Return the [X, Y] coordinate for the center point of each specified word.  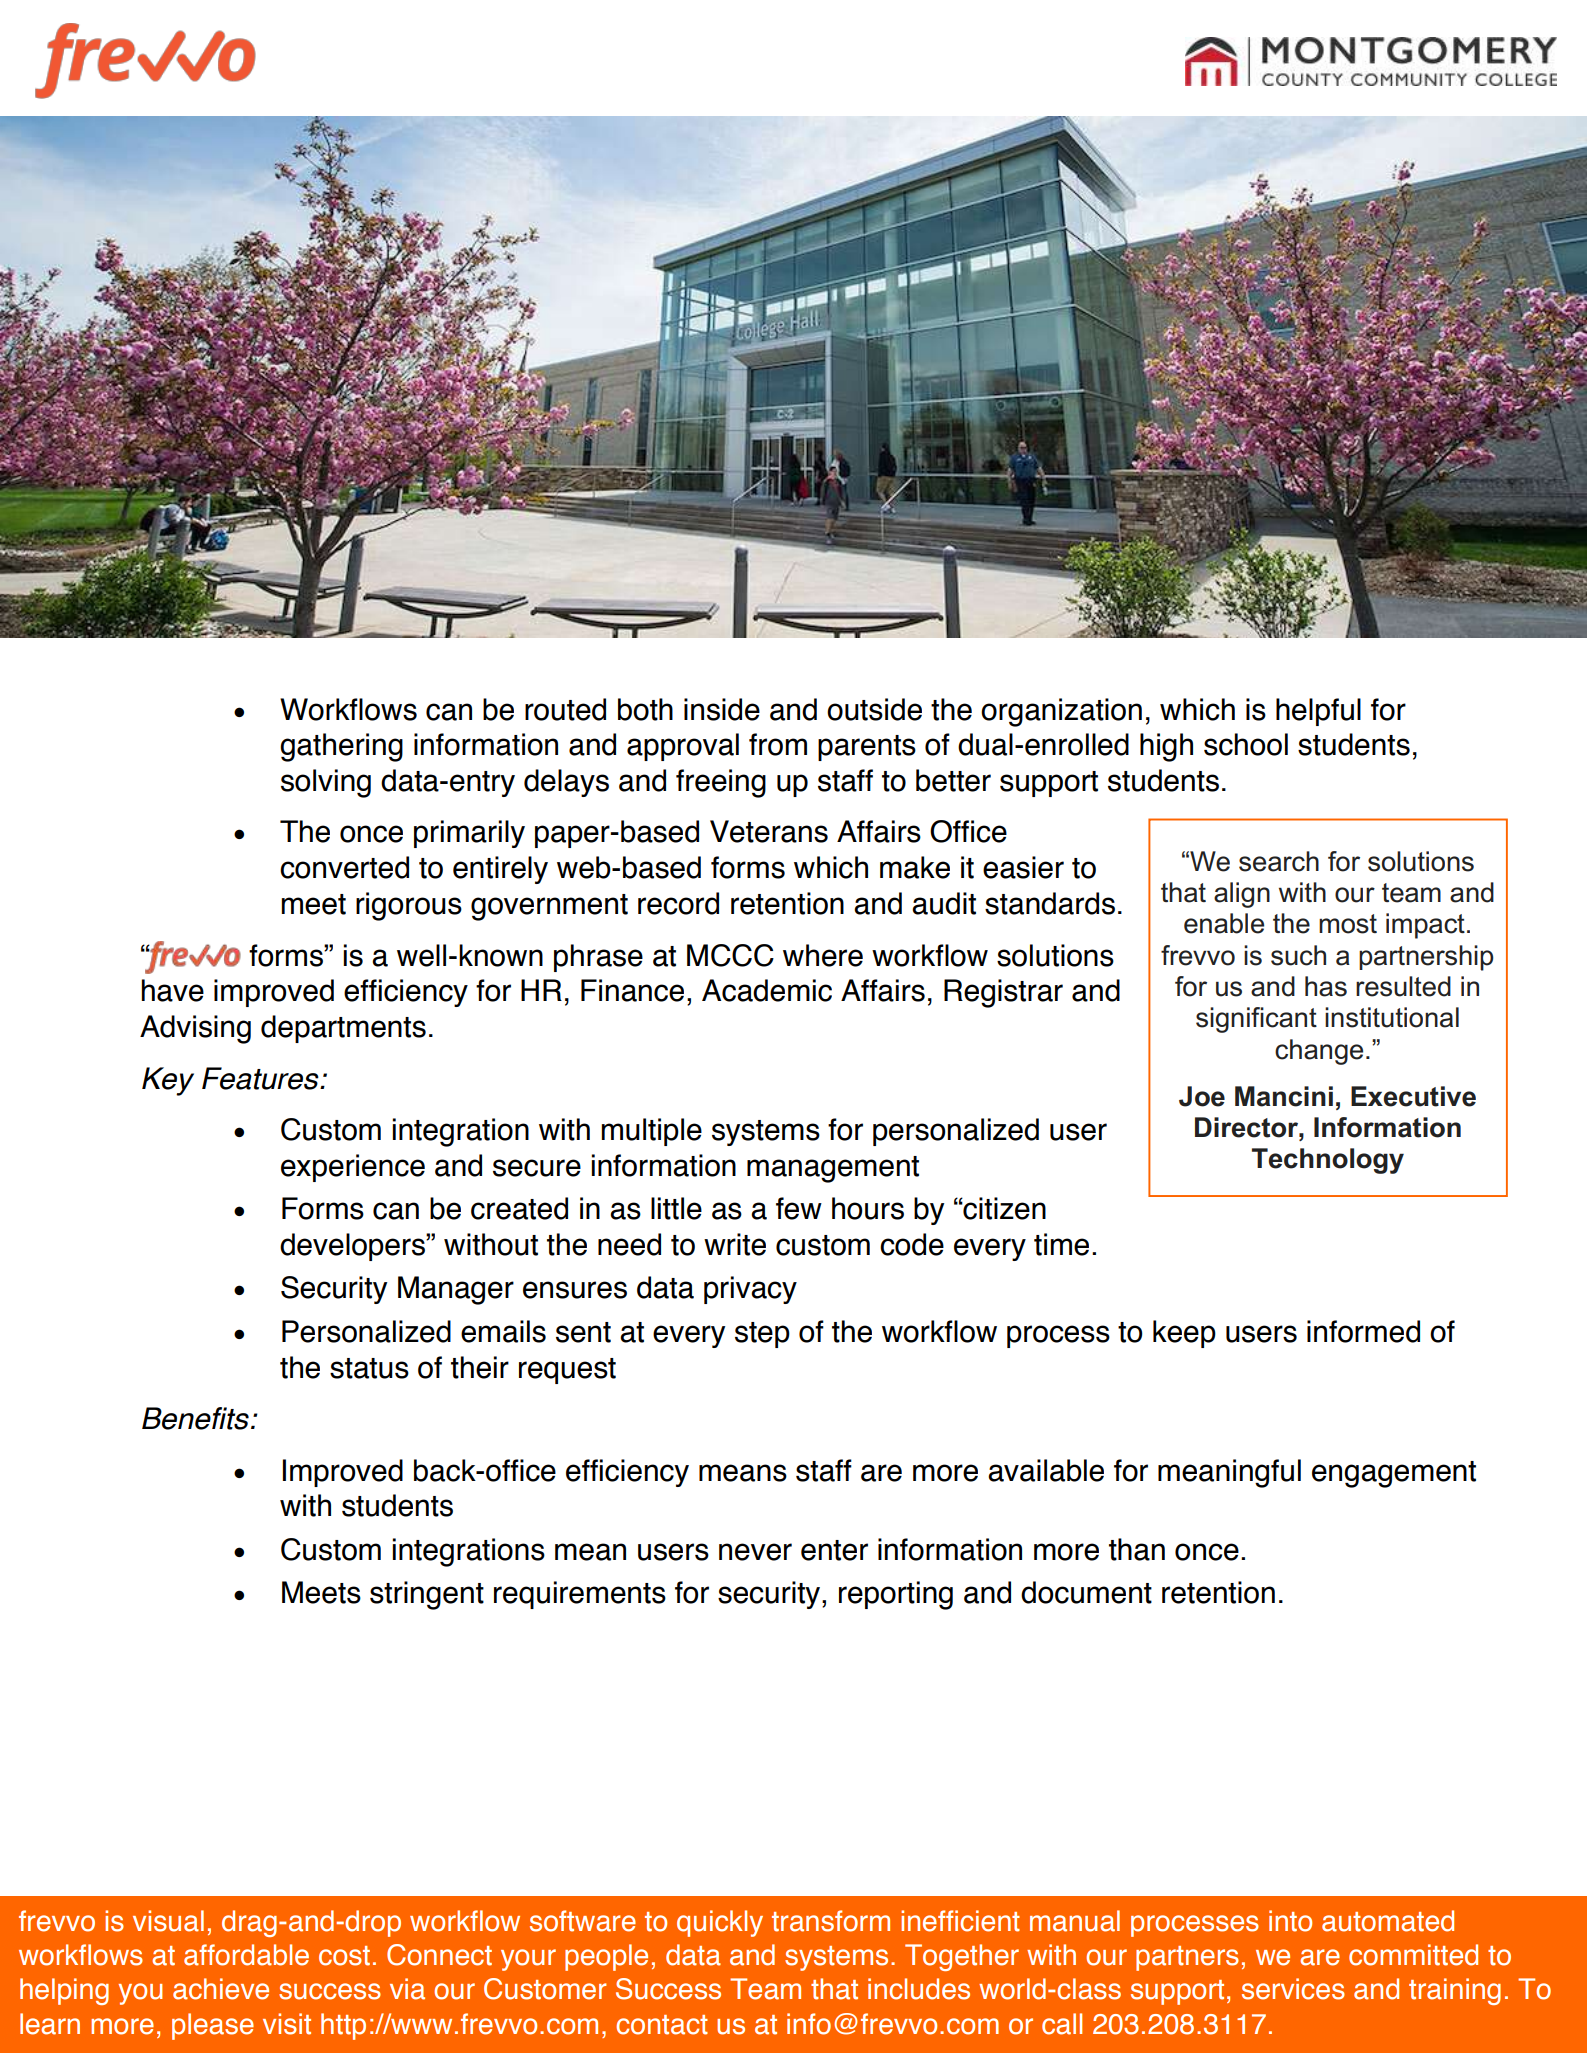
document [1086, 1592]
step [762, 1335]
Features [261, 1078]
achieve [221, 1989]
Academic [767, 990]
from [778, 744]
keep [1184, 1334]
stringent [427, 1595]
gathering [341, 747]
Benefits [195, 1418]
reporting [896, 1595]
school [1246, 744]
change [1319, 1052]
